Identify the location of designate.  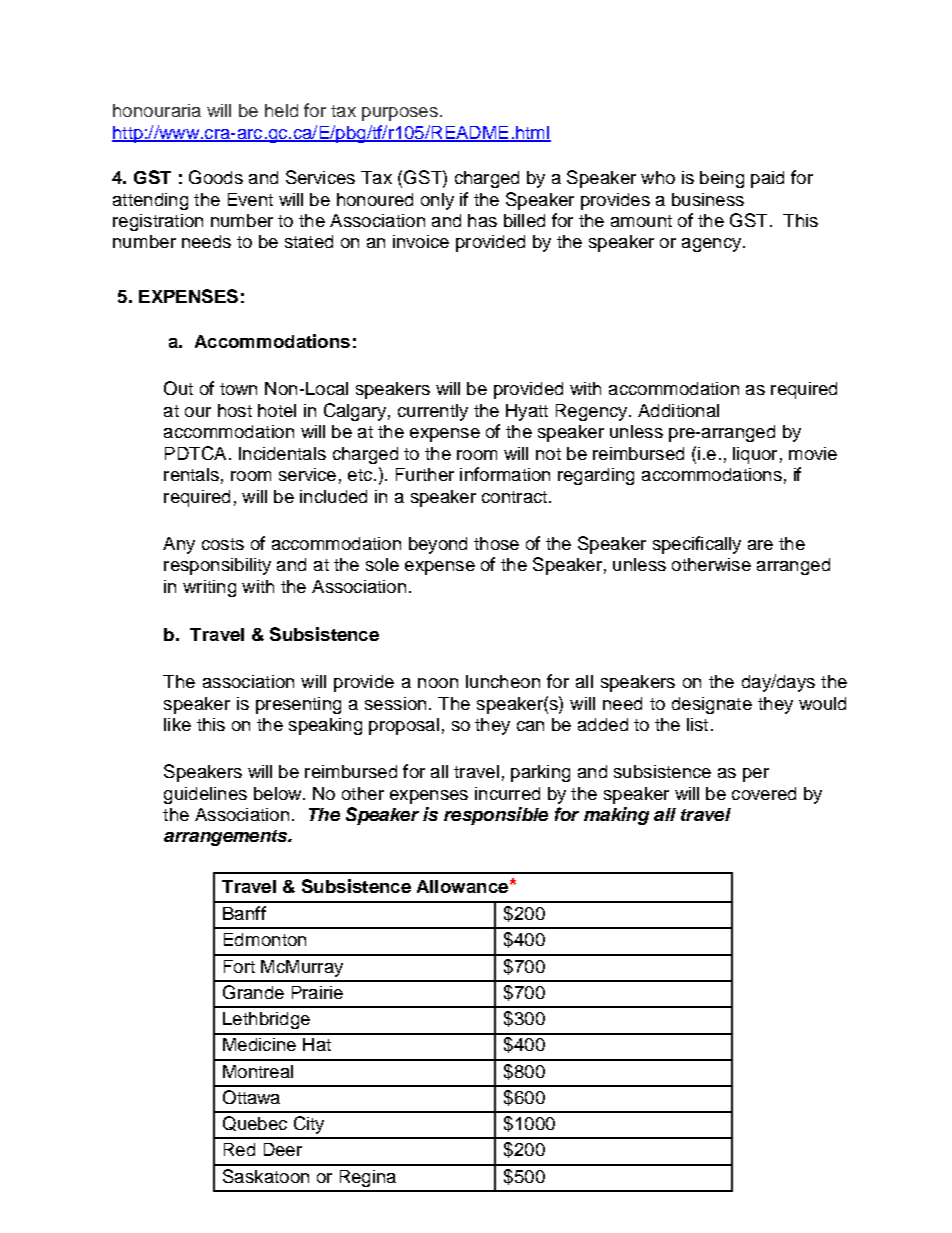
(712, 705).
